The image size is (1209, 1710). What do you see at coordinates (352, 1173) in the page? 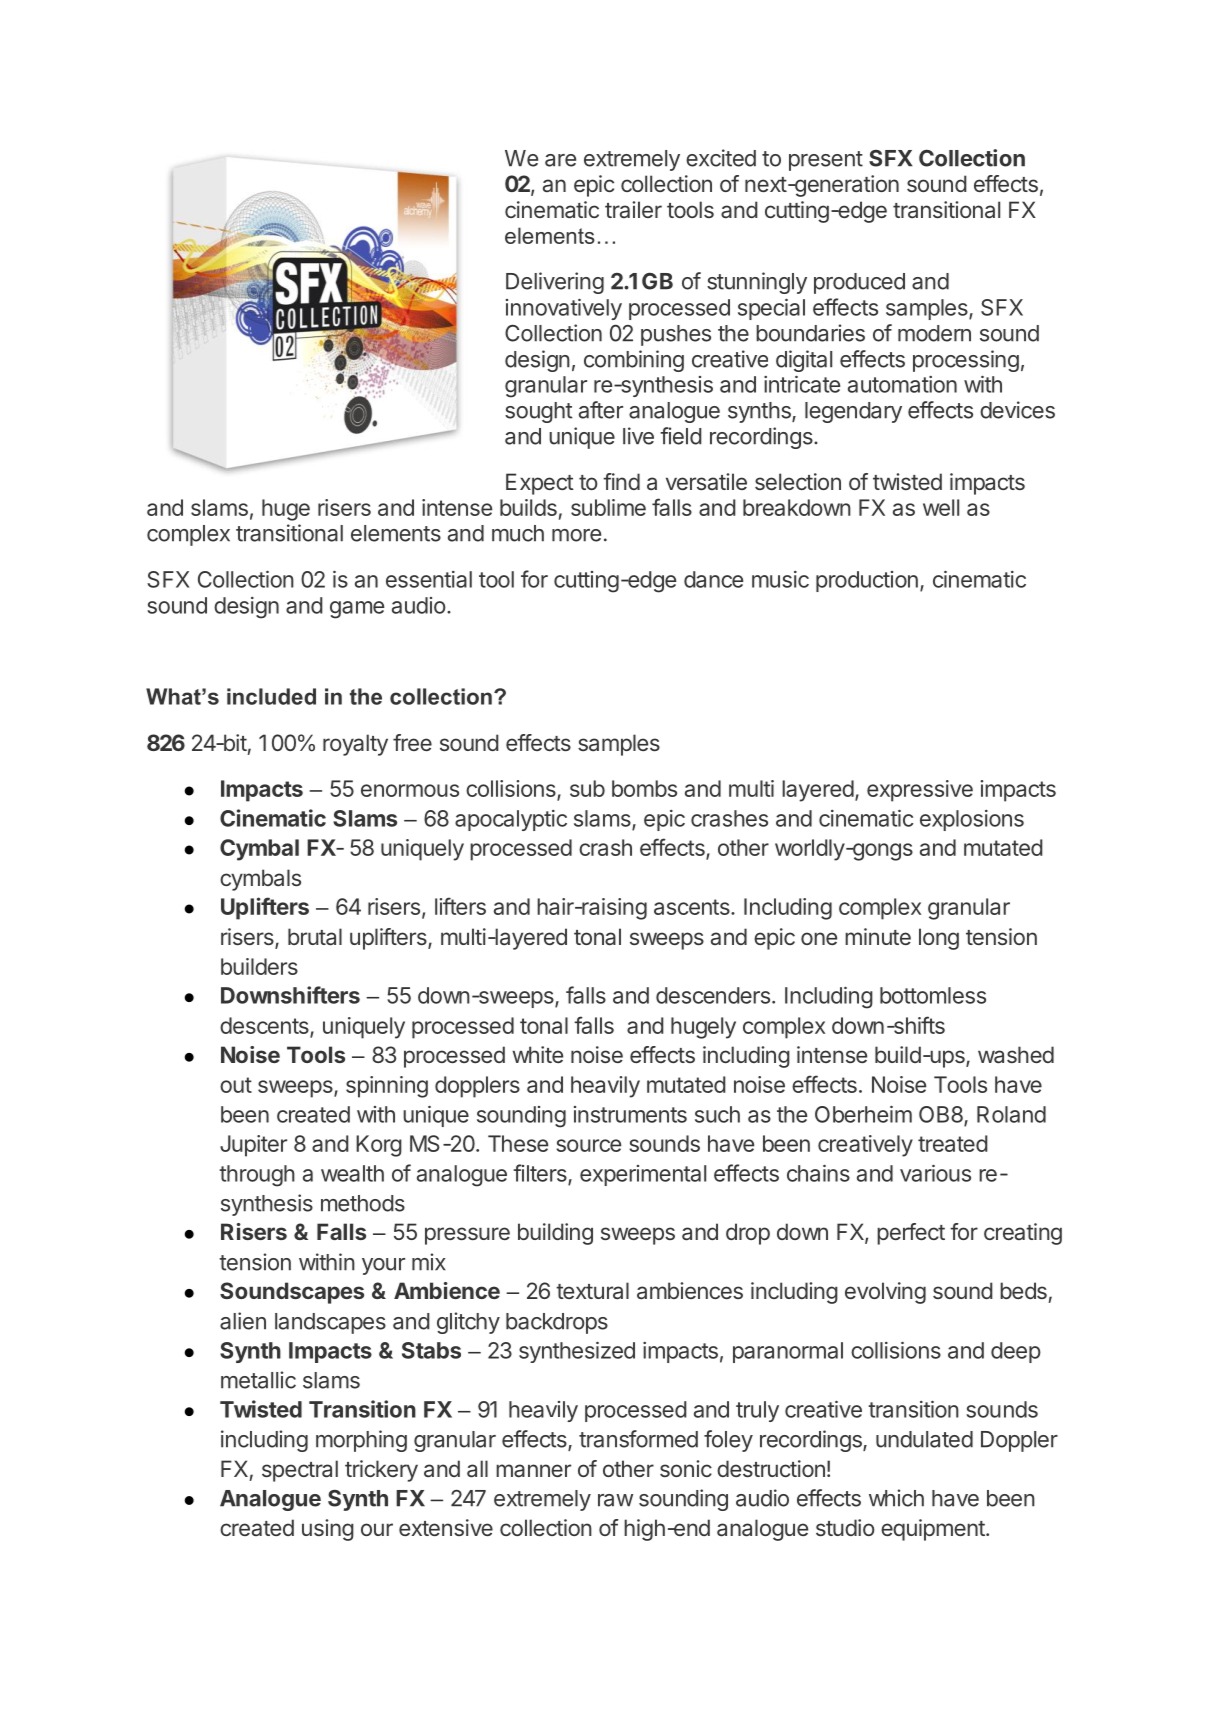
I see `wealth` at bounding box center [352, 1173].
